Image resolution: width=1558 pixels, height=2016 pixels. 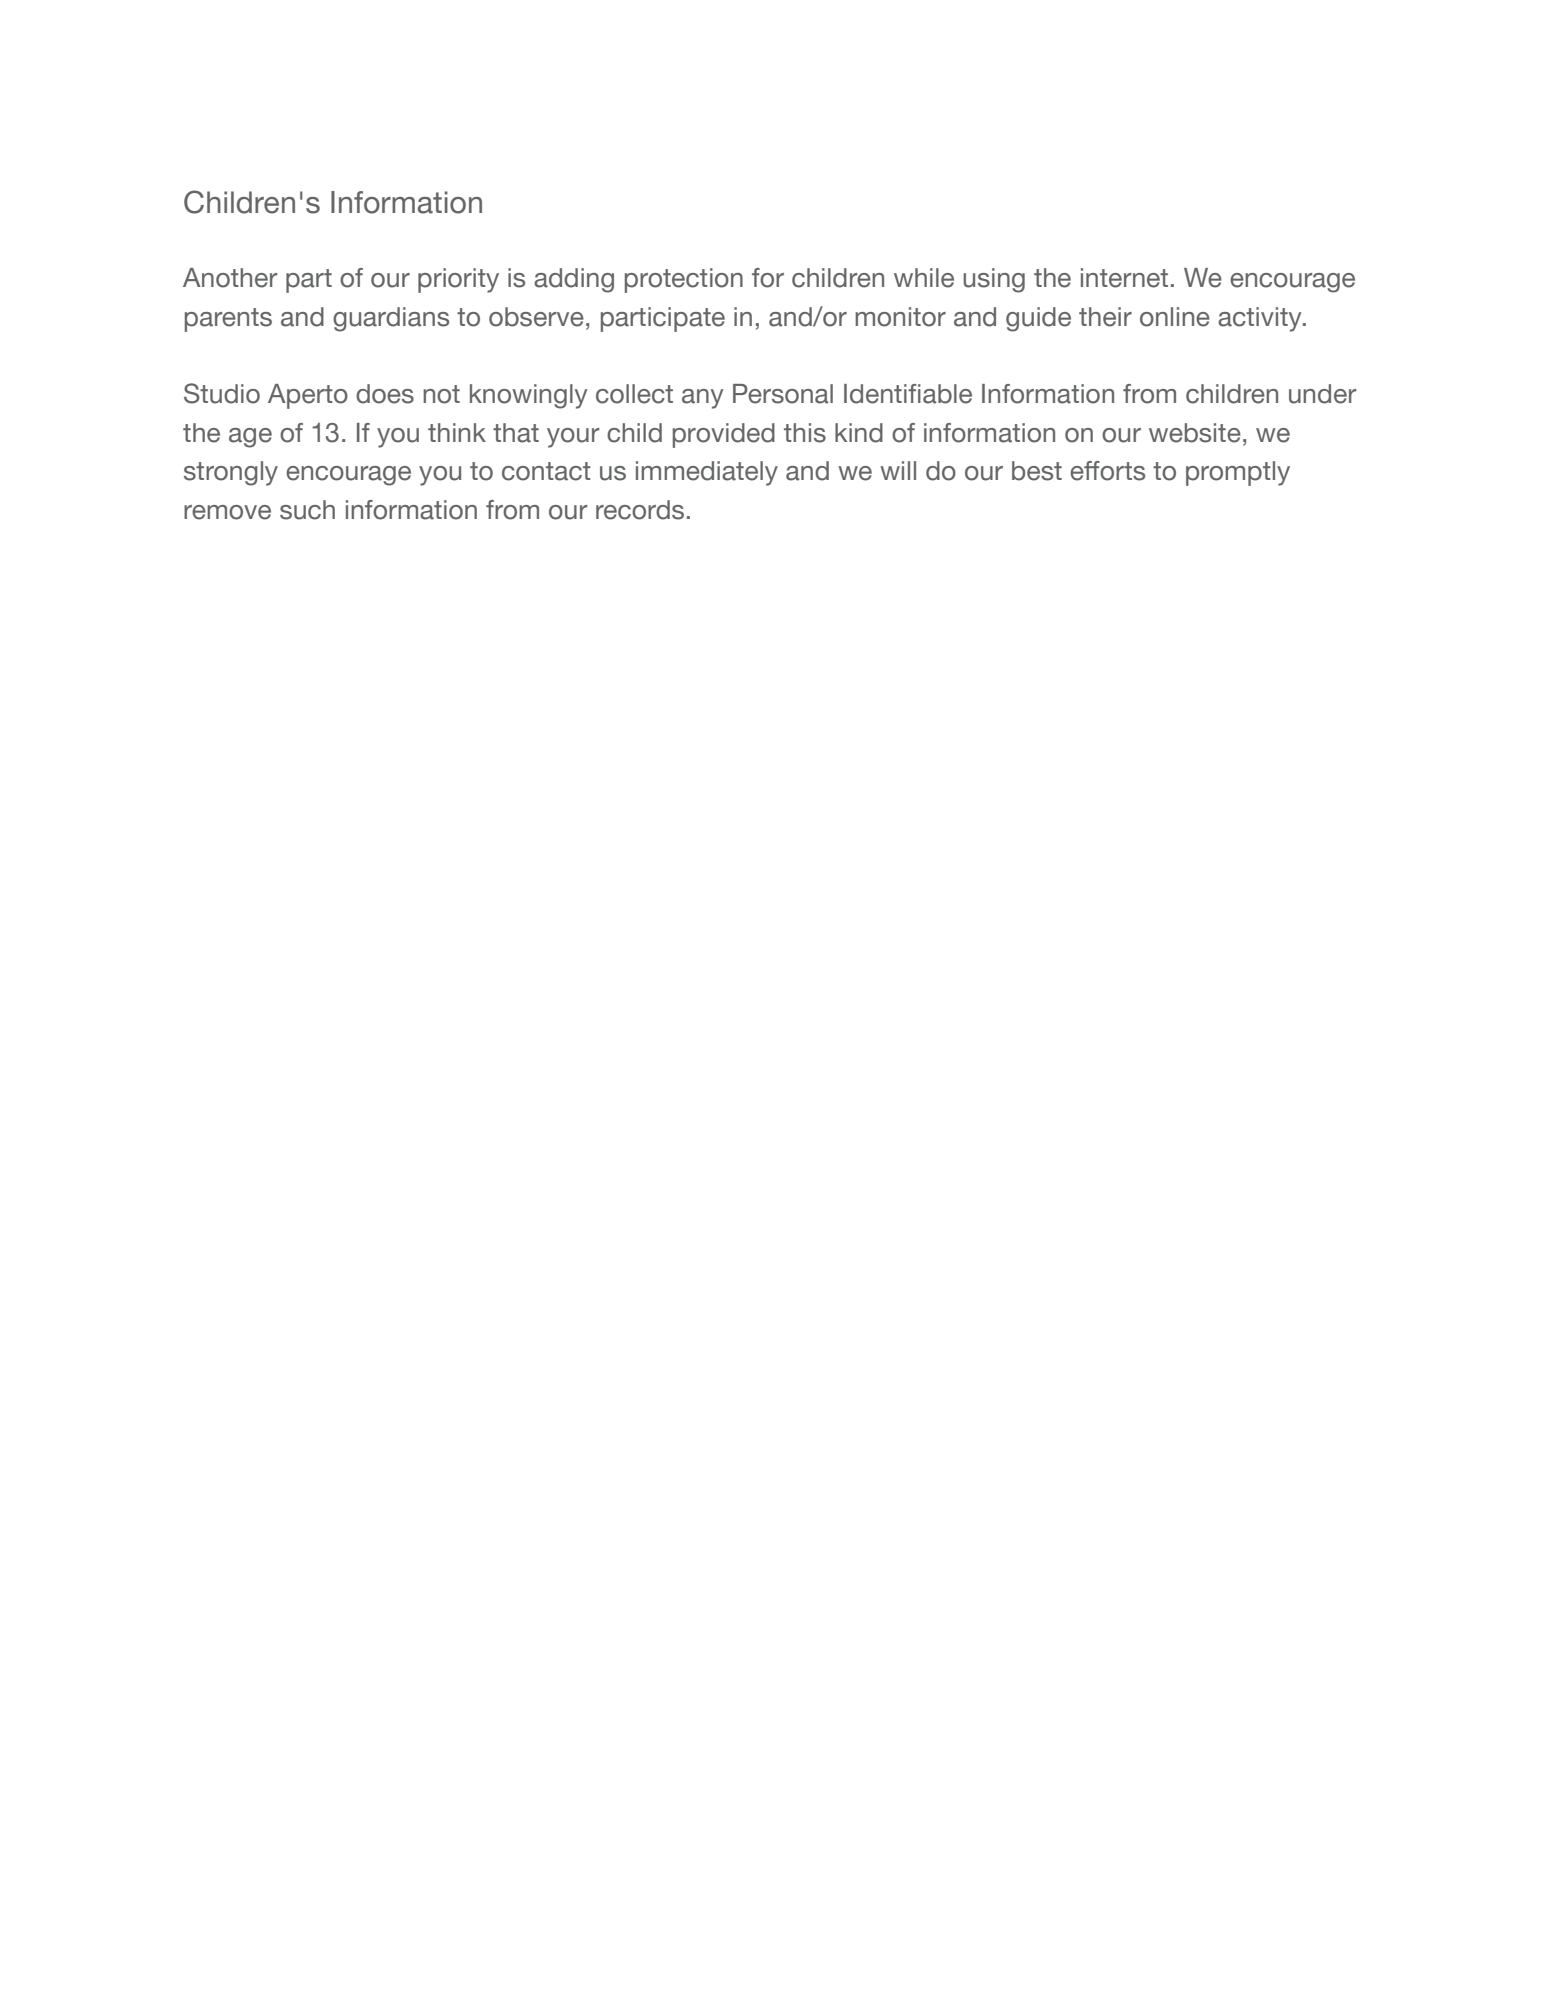 I want to click on such, so click(x=307, y=510).
